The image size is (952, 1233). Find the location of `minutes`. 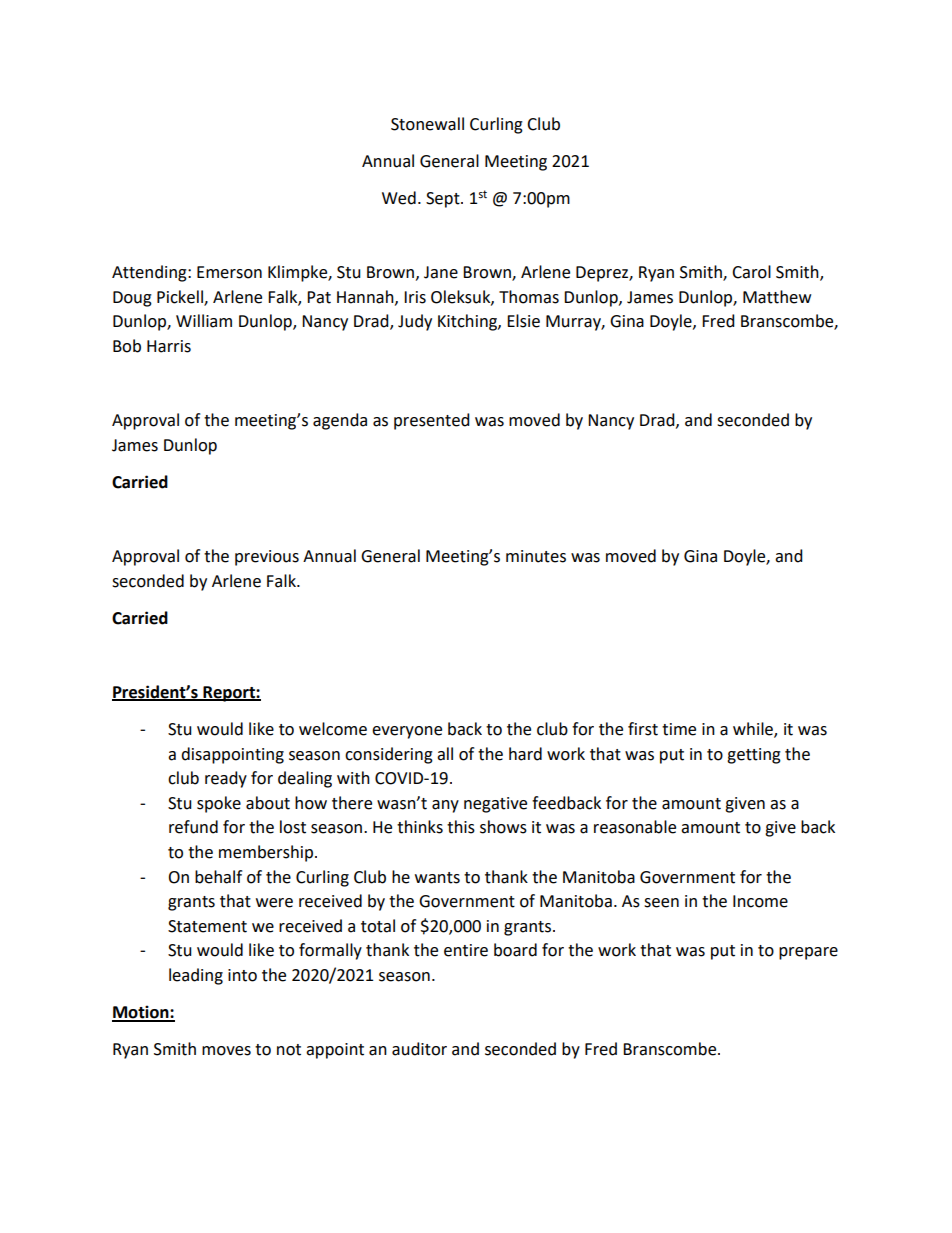

minutes is located at coordinates (536, 556).
